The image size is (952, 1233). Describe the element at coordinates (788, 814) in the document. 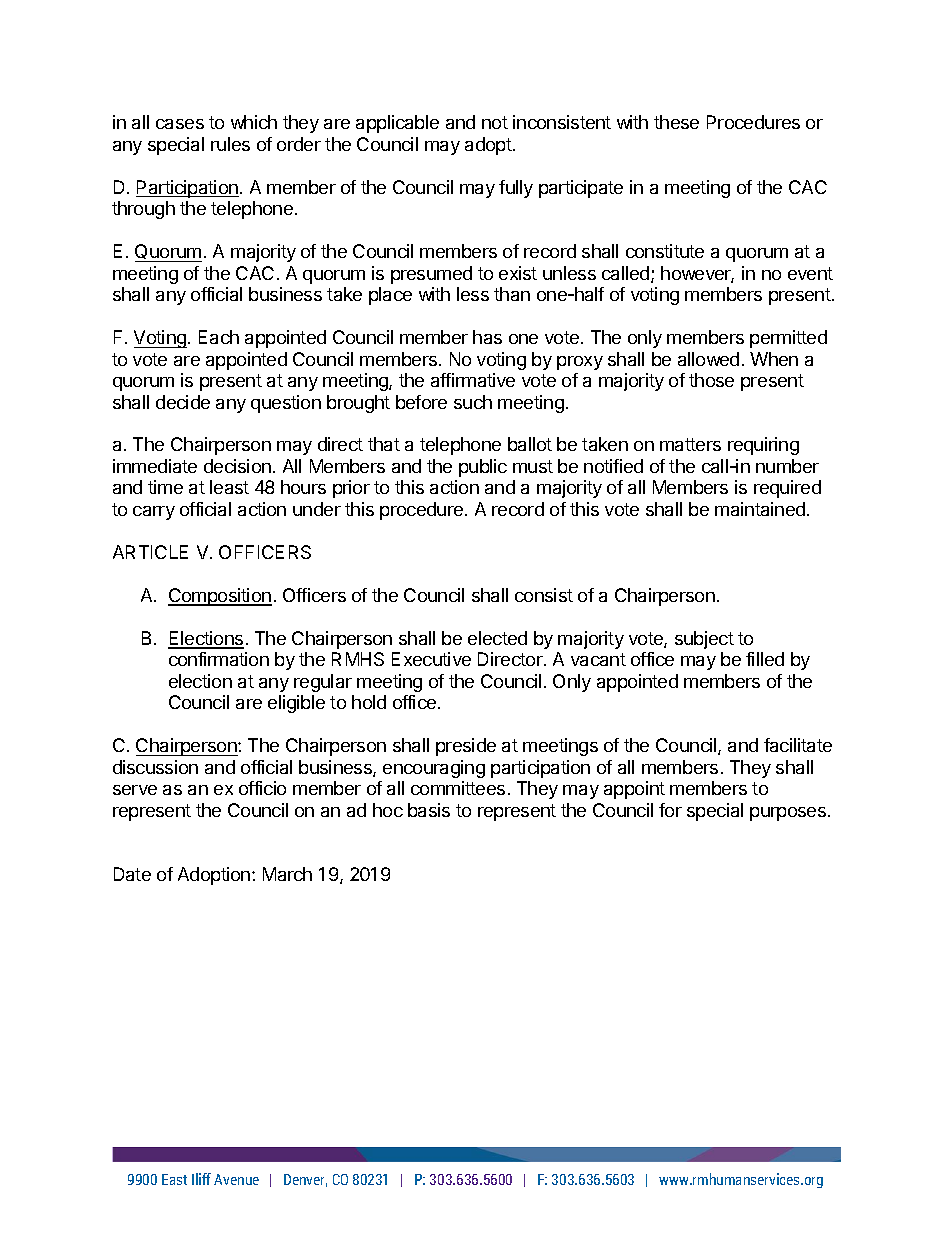

I see `purposes` at that location.
